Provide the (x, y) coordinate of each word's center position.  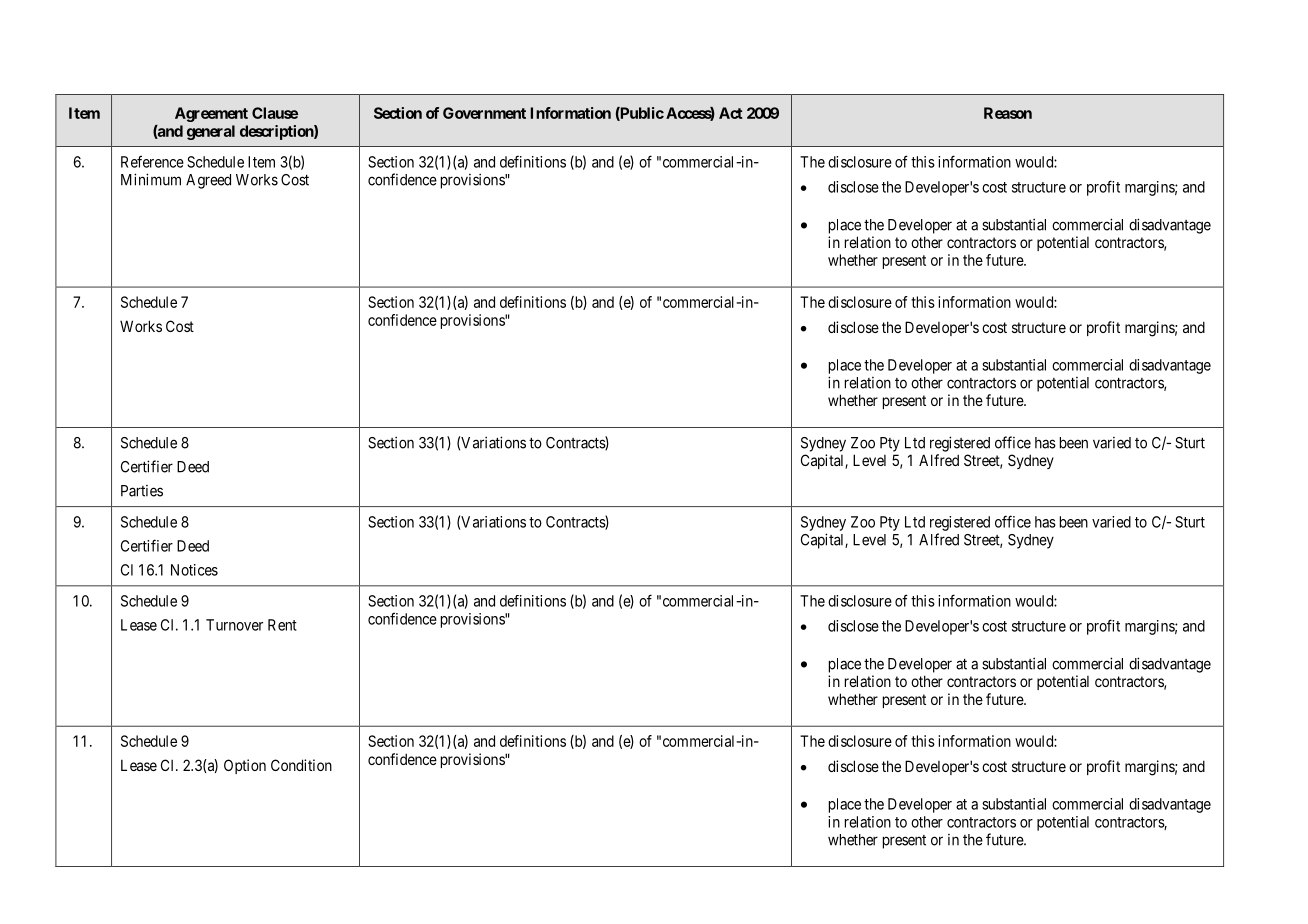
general (211, 132)
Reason (1008, 113)
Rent (282, 625)
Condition (301, 765)
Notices (194, 570)
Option (245, 766)
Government (484, 113)
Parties (142, 491)
